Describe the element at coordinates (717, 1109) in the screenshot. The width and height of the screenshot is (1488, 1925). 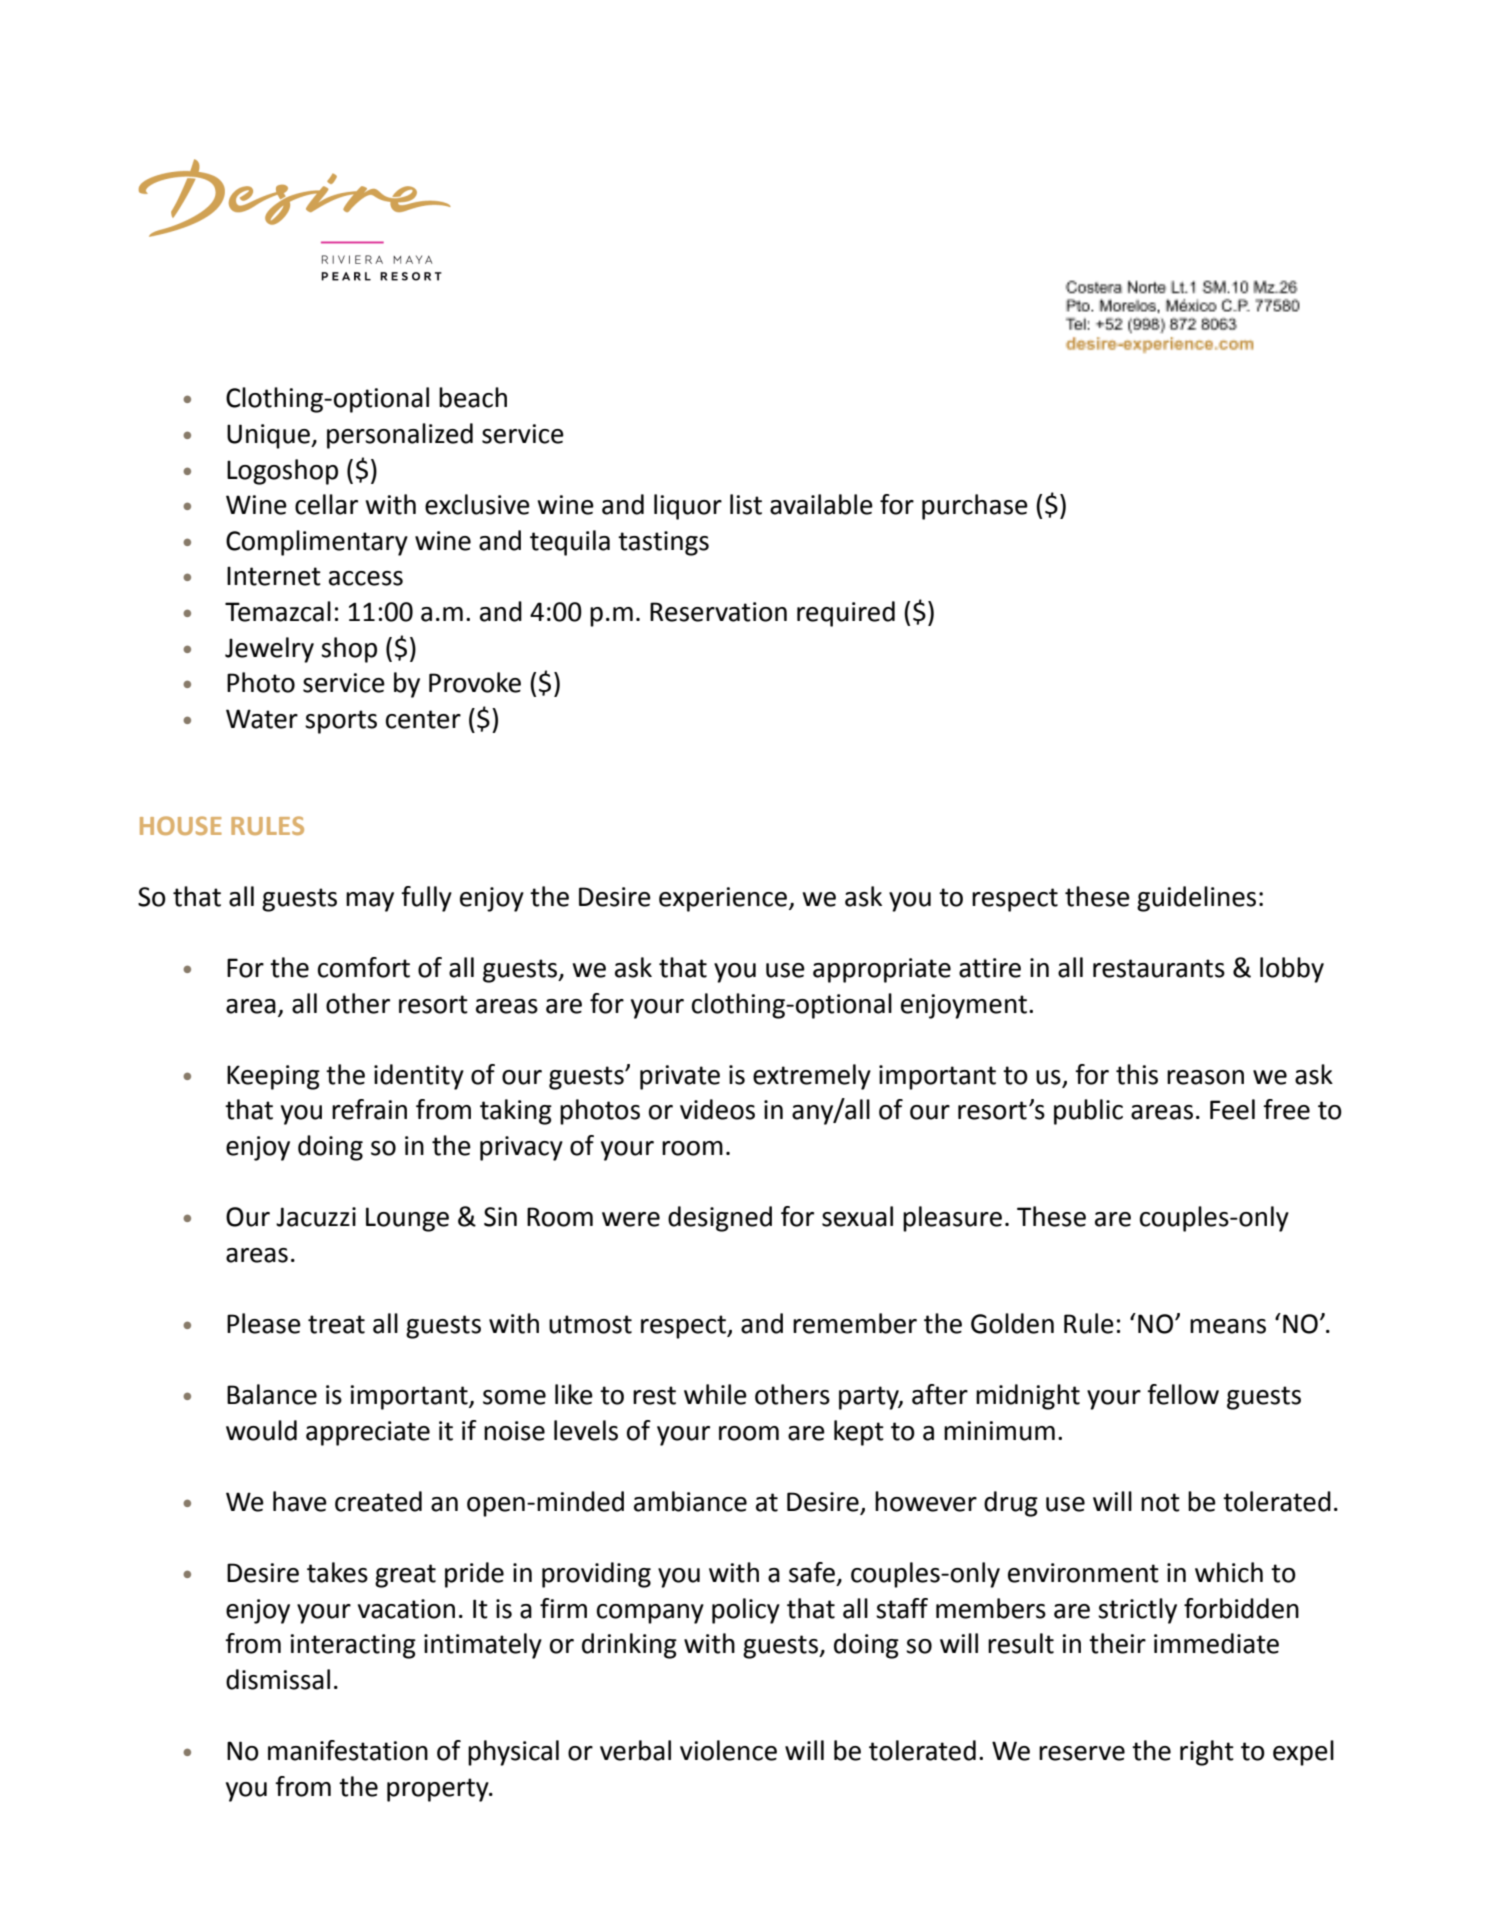
I see `videos` at that location.
